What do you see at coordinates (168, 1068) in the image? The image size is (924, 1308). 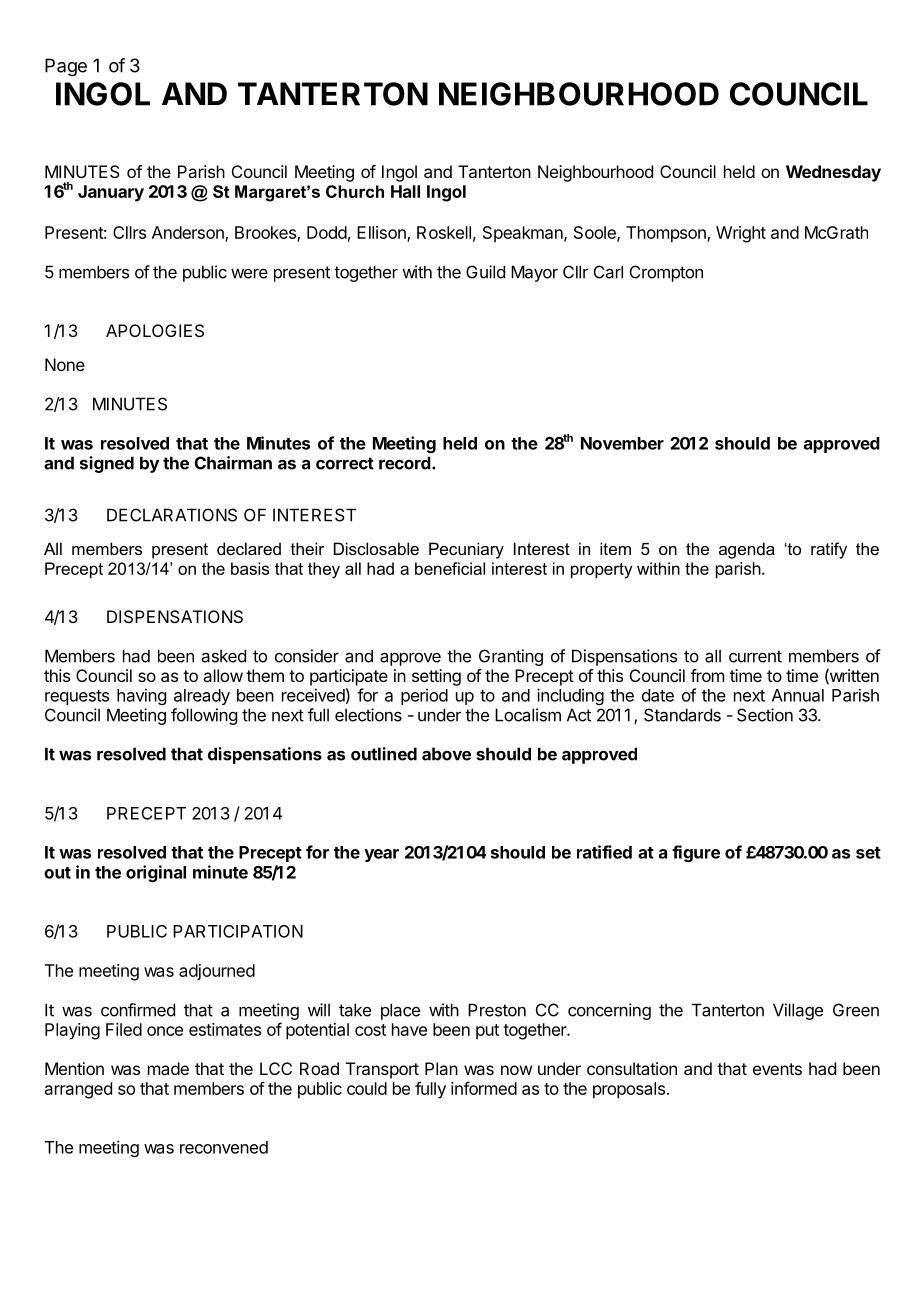 I see `made` at bounding box center [168, 1068].
